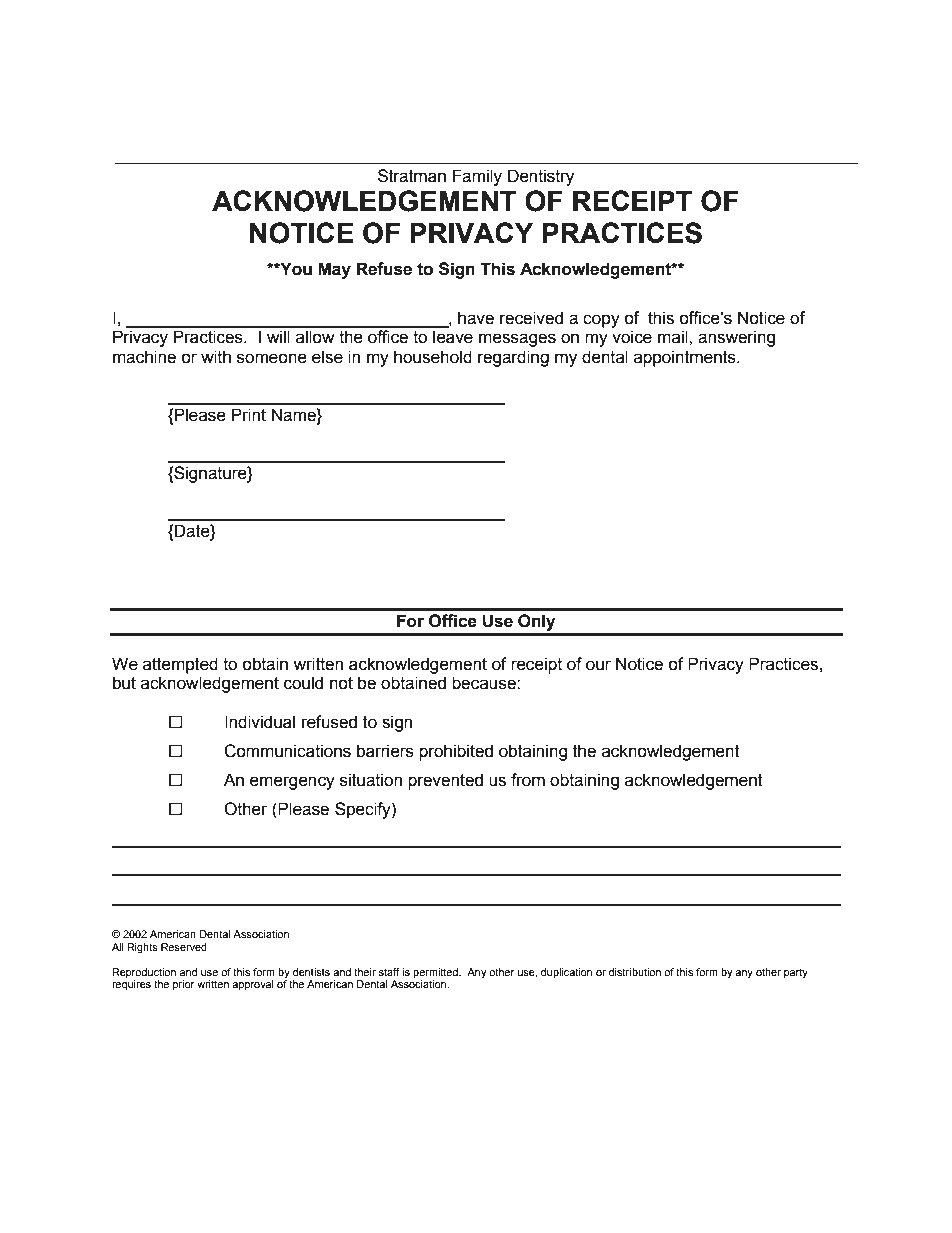  What do you see at coordinates (334, 270) in the image?
I see `May` at bounding box center [334, 270].
